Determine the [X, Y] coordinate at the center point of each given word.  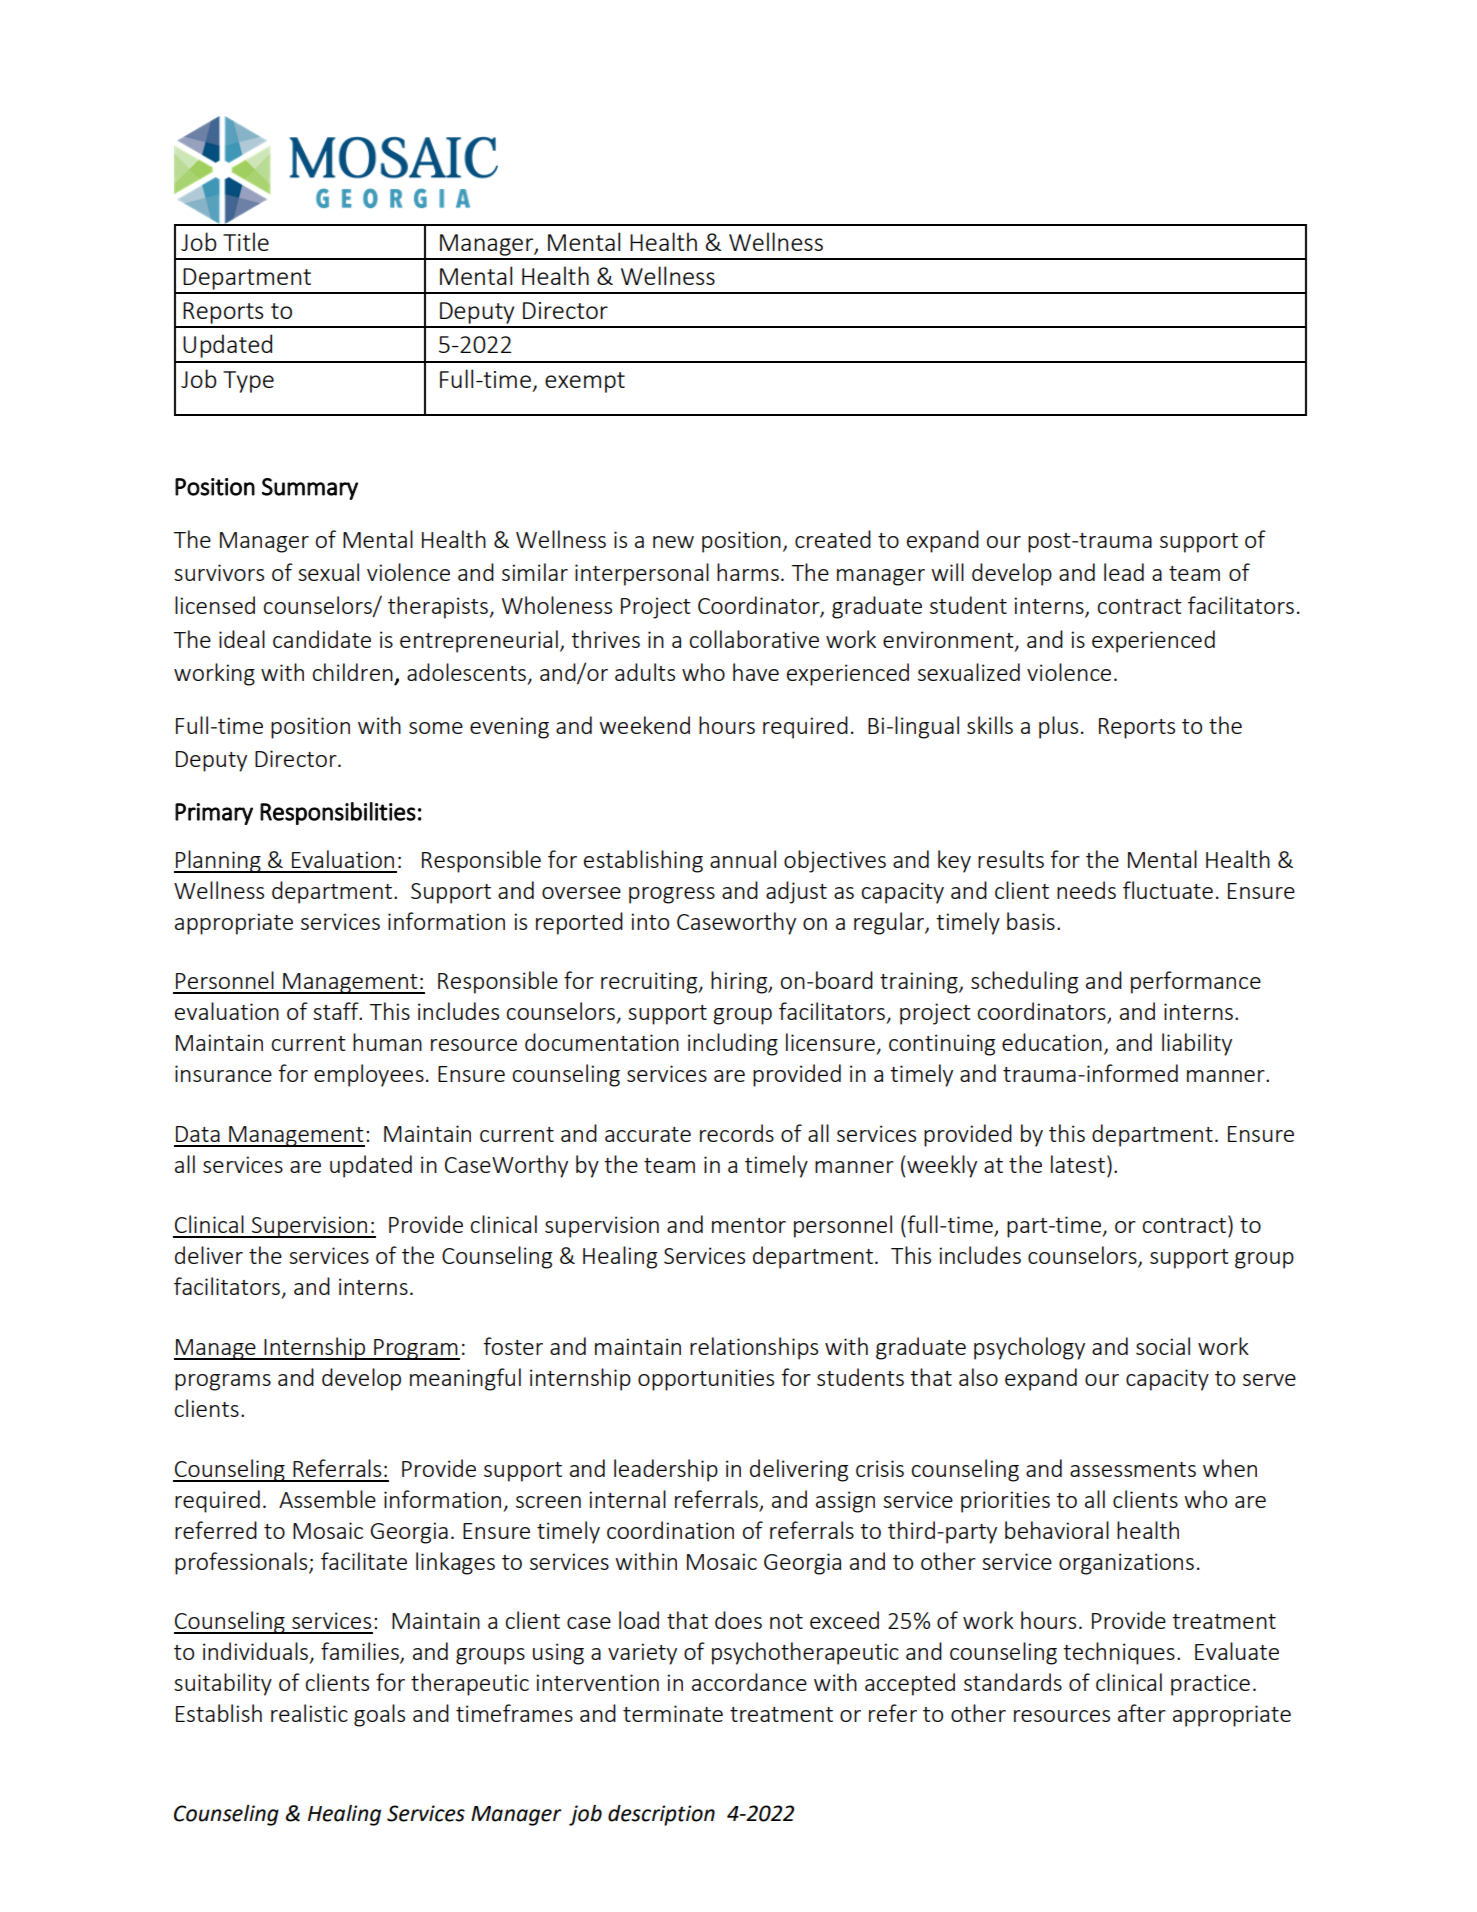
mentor [749, 1225]
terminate [673, 1713]
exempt [585, 382]
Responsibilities [338, 813]
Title [246, 241]
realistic [309, 1713]
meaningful [465, 1379]
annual [743, 859]
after [1142, 1713]
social [1163, 1346]
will [947, 572]
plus [1058, 727]
